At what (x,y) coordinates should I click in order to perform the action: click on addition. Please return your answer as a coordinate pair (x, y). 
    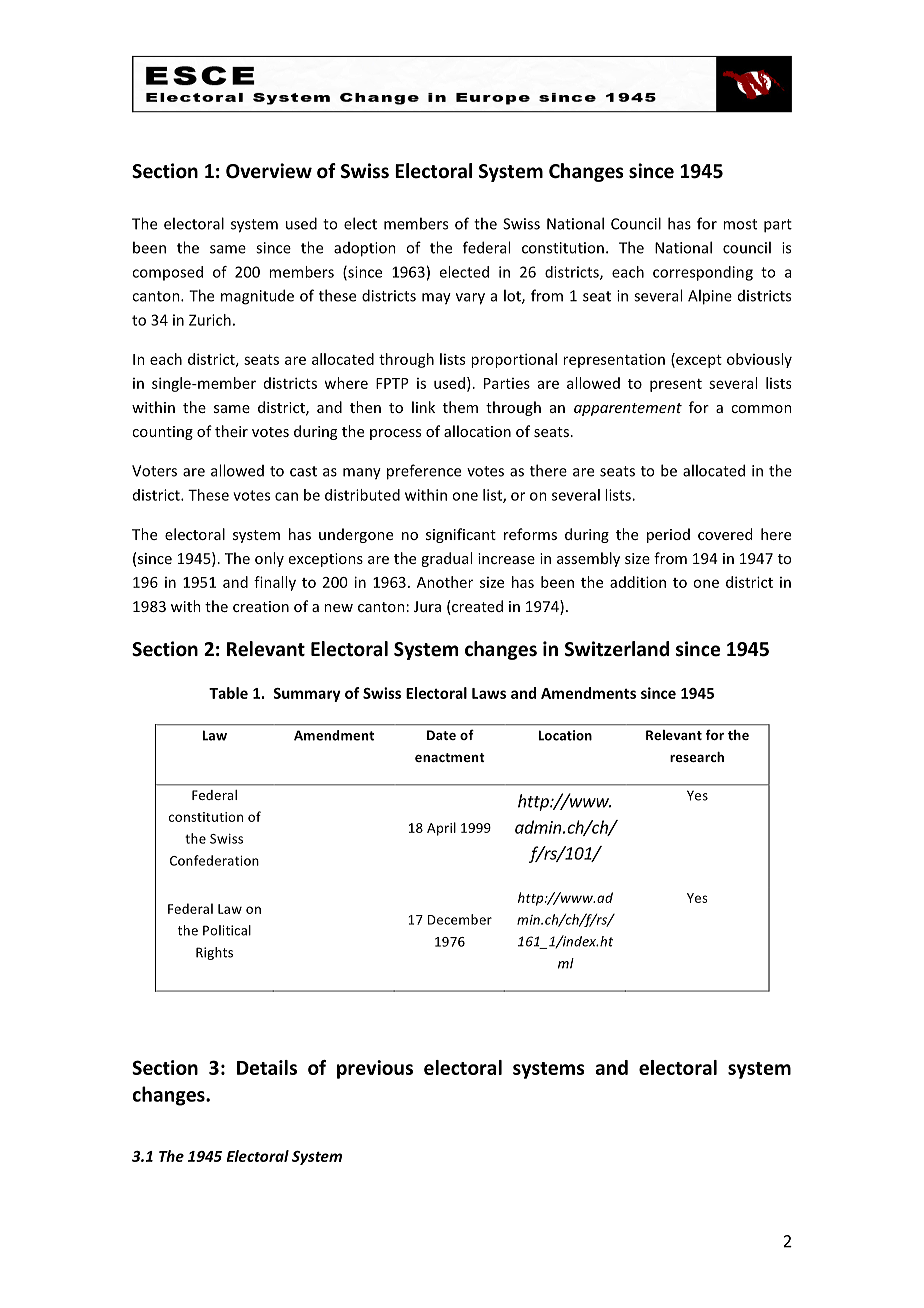
    Looking at the image, I should click on (638, 582).
